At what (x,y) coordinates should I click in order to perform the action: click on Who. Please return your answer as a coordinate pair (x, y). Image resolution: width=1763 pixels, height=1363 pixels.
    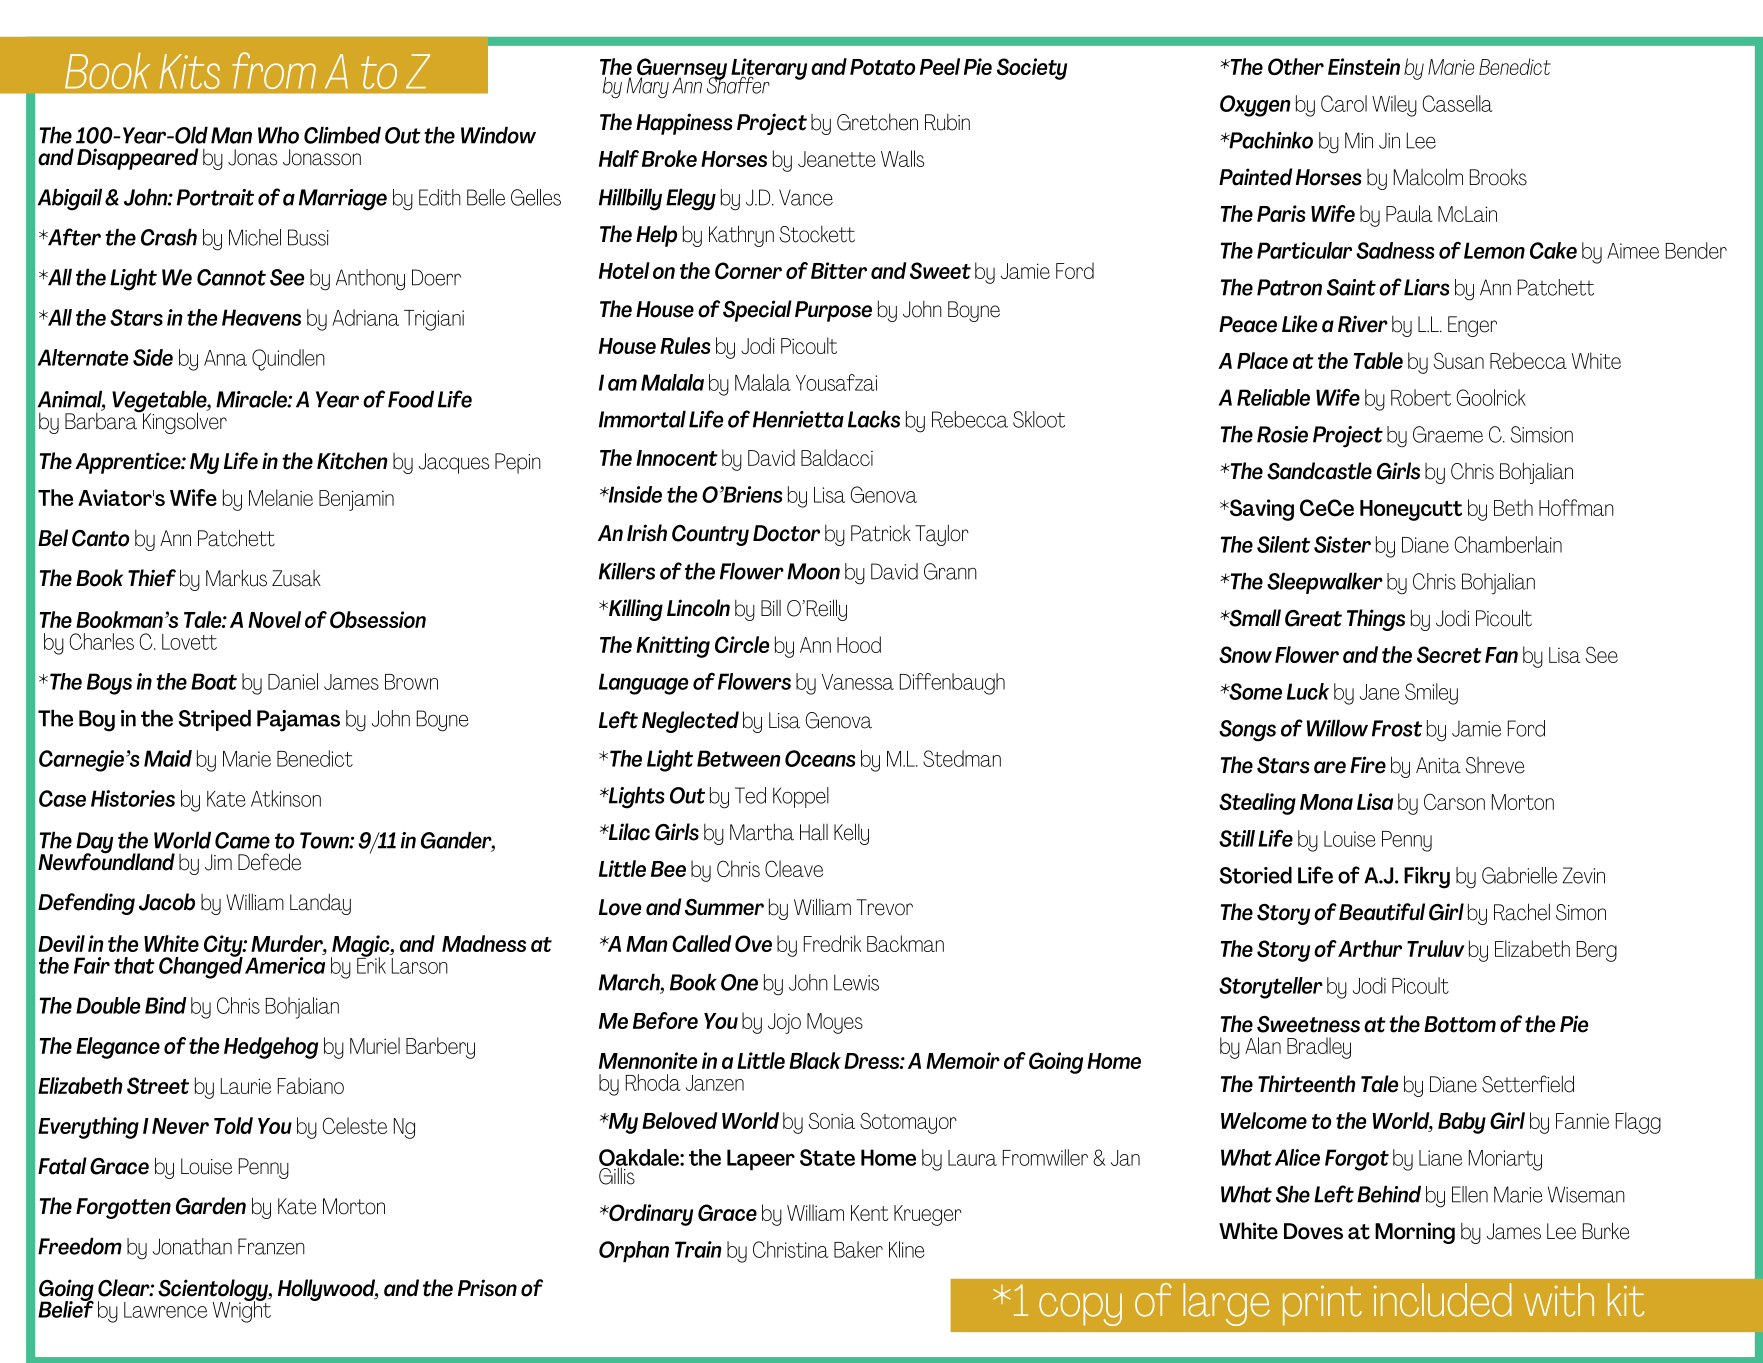
    Looking at the image, I should click on (278, 135).
